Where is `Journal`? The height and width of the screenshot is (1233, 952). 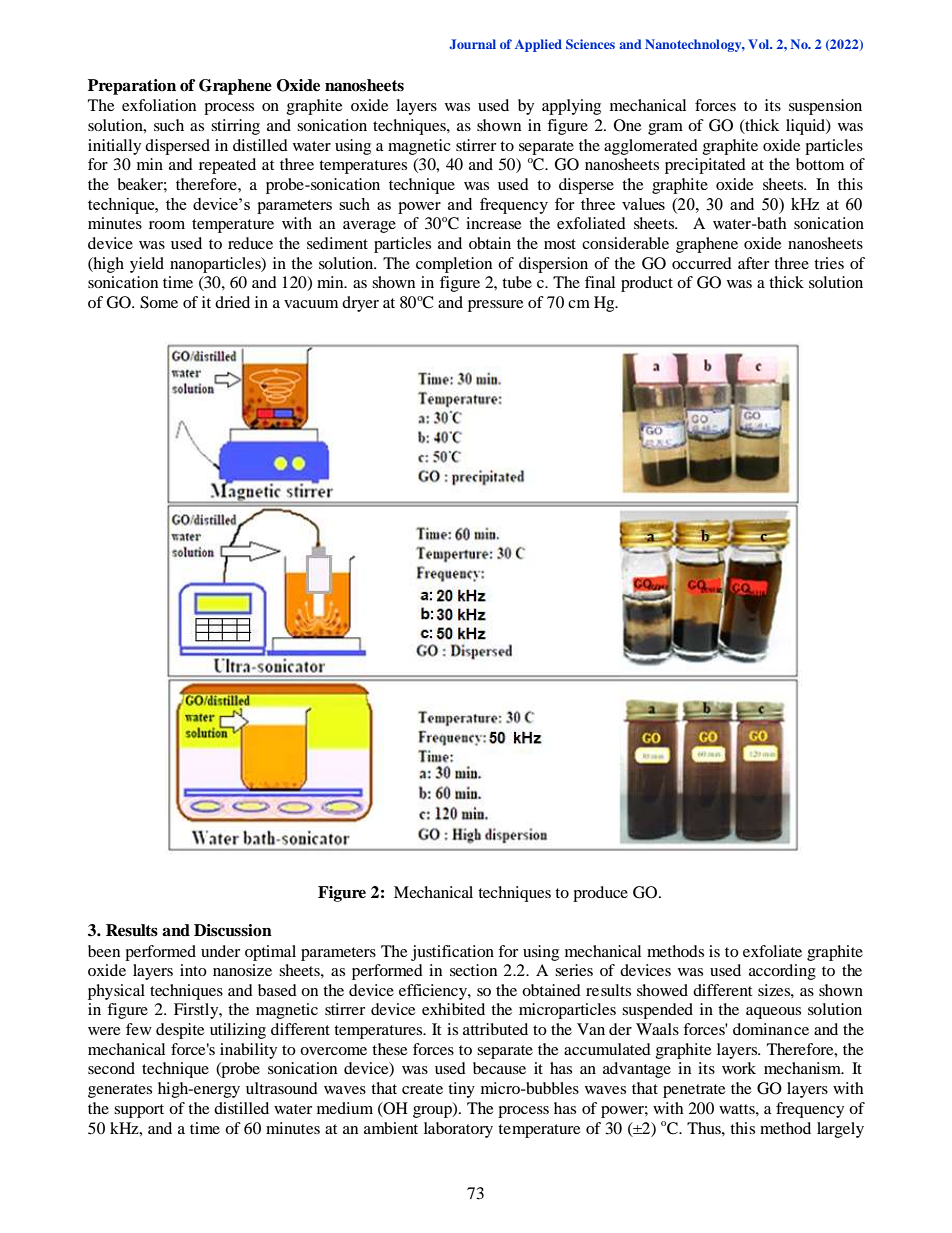 Journal is located at coordinates (472, 44).
